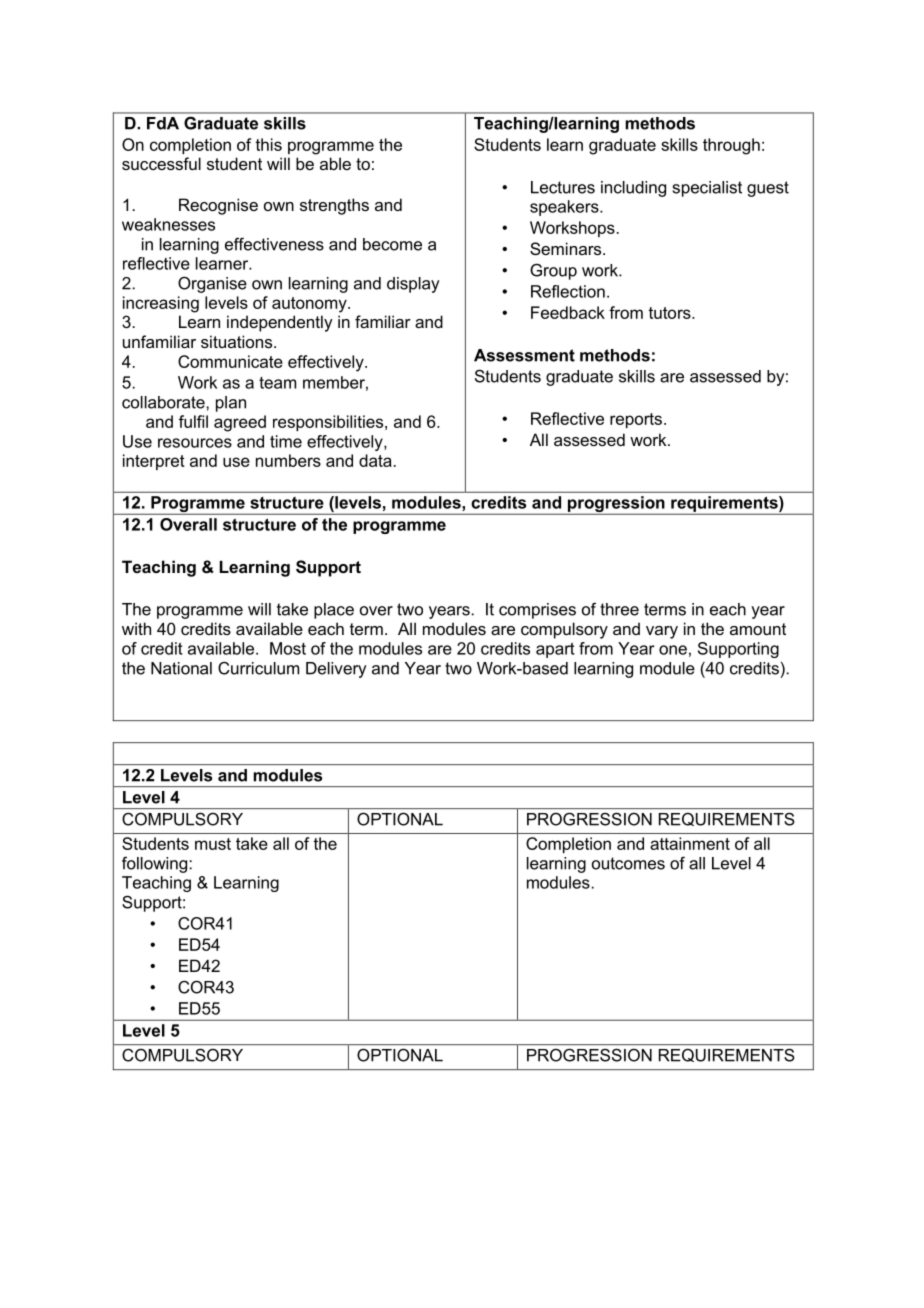  Describe the element at coordinates (555, 650) in the page. I see `apart` at that location.
